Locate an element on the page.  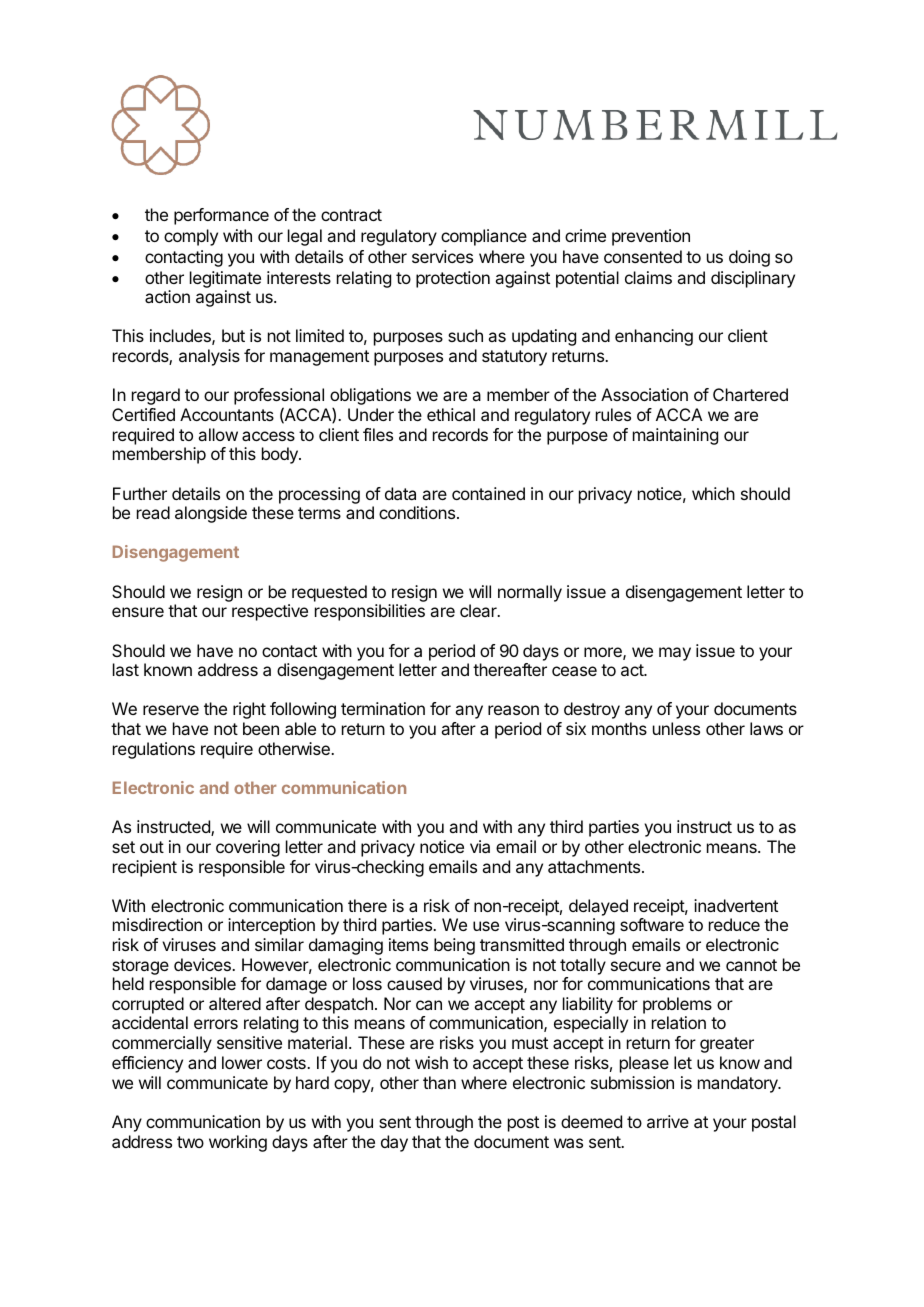
two is located at coordinates (190, 1142).
